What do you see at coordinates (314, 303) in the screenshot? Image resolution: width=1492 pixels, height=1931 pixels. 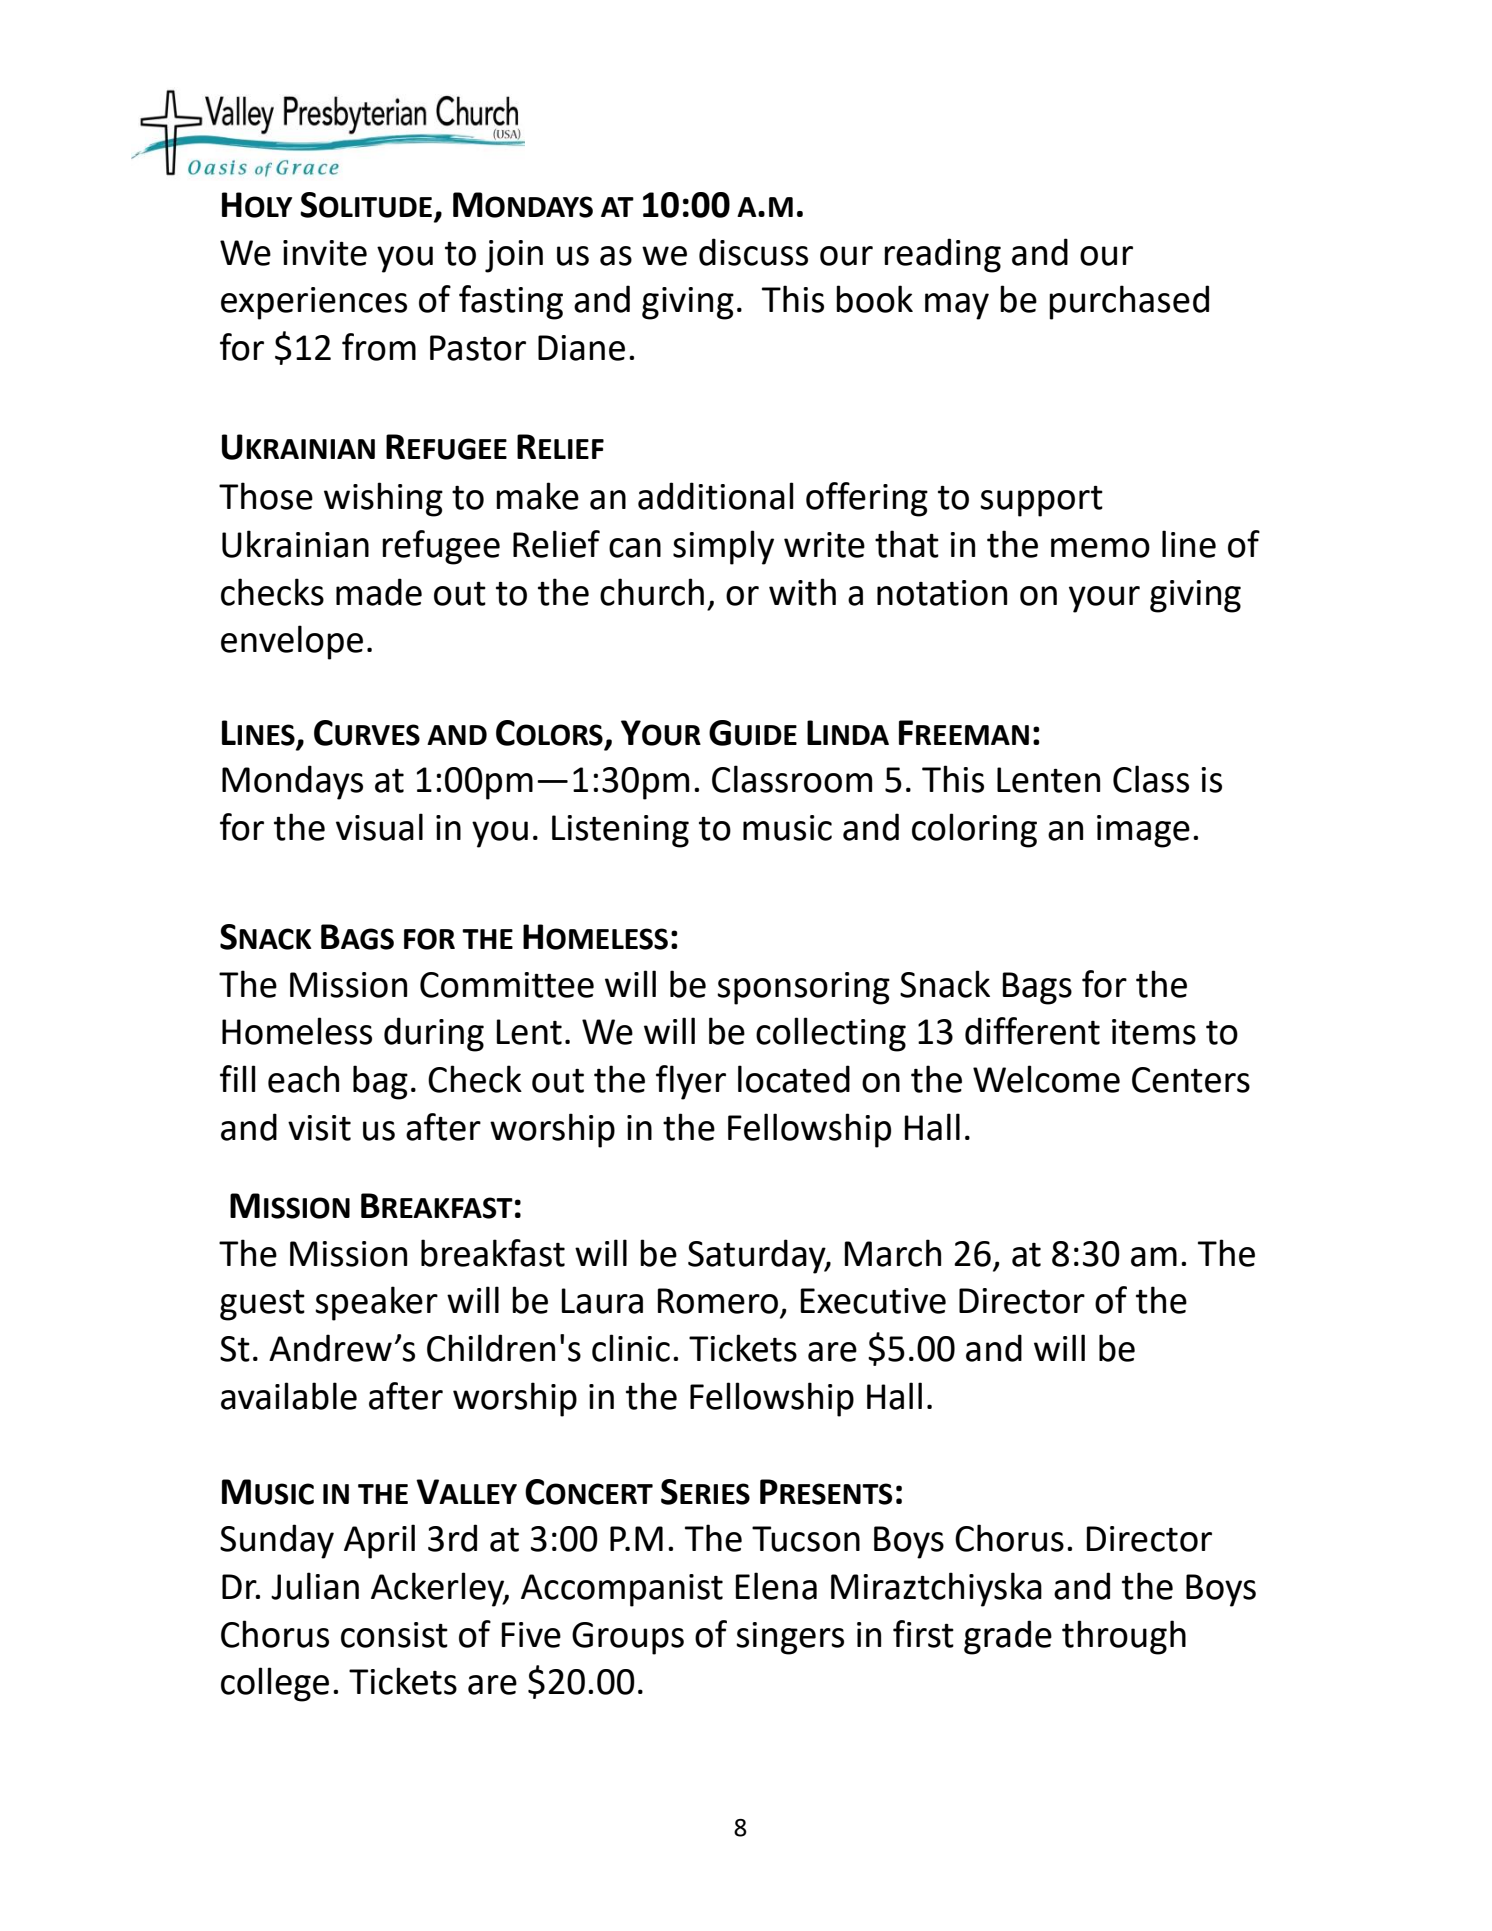 I see `experiences` at bounding box center [314, 303].
